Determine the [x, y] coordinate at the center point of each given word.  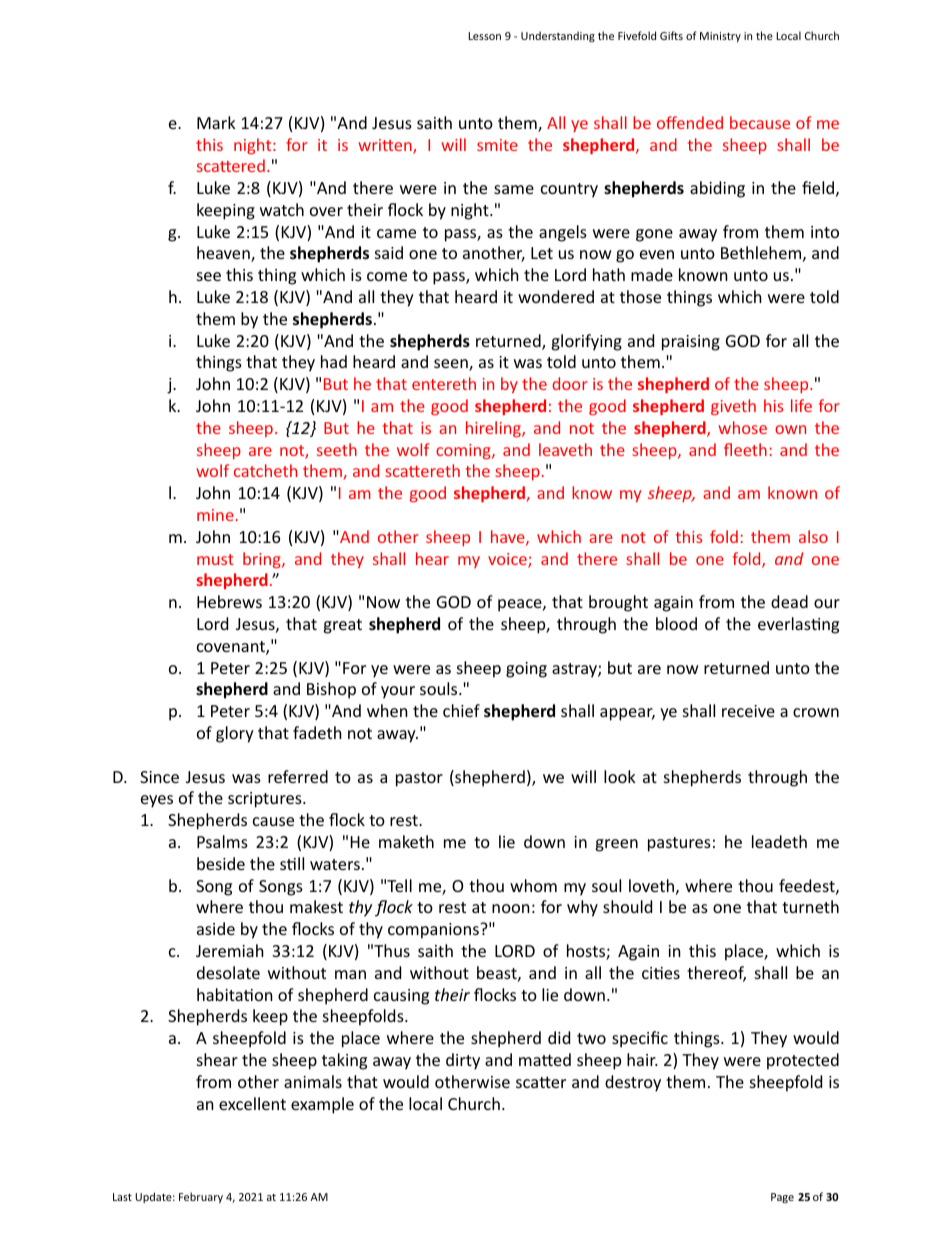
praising [691, 343]
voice [508, 560]
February [201, 1197]
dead [789, 601]
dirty [463, 1061]
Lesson [484, 36]
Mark [216, 122]
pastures [679, 844]
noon [511, 908]
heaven [224, 254]
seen [452, 365]
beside [221, 863]
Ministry [720, 37]
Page [782, 1198]
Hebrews [229, 601]
